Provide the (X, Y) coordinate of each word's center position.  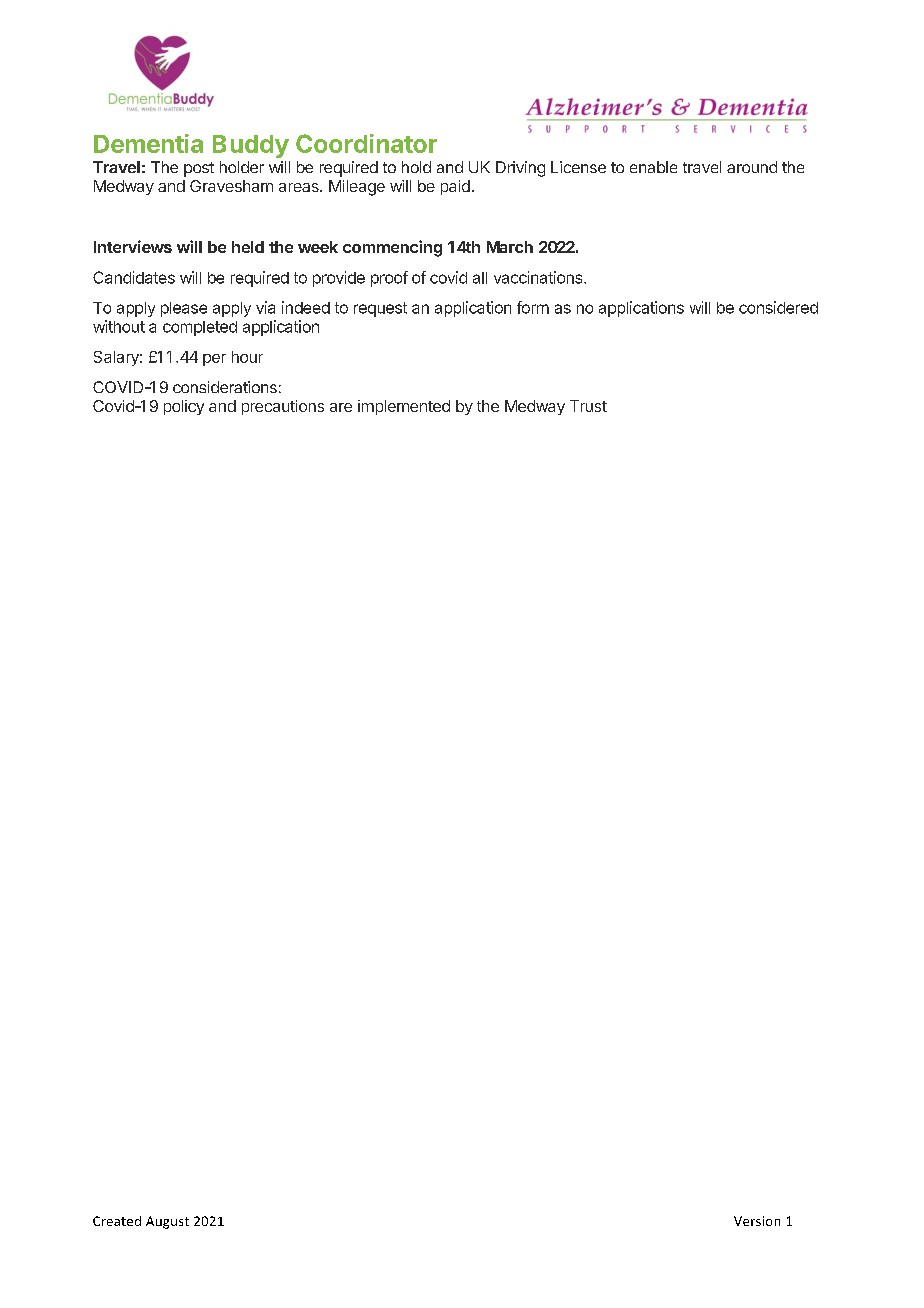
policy (184, 407)
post (199, 169)
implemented (404, 407)
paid (455, 187)
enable (653, 167)
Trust (588, 406)
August (167, 1222)
